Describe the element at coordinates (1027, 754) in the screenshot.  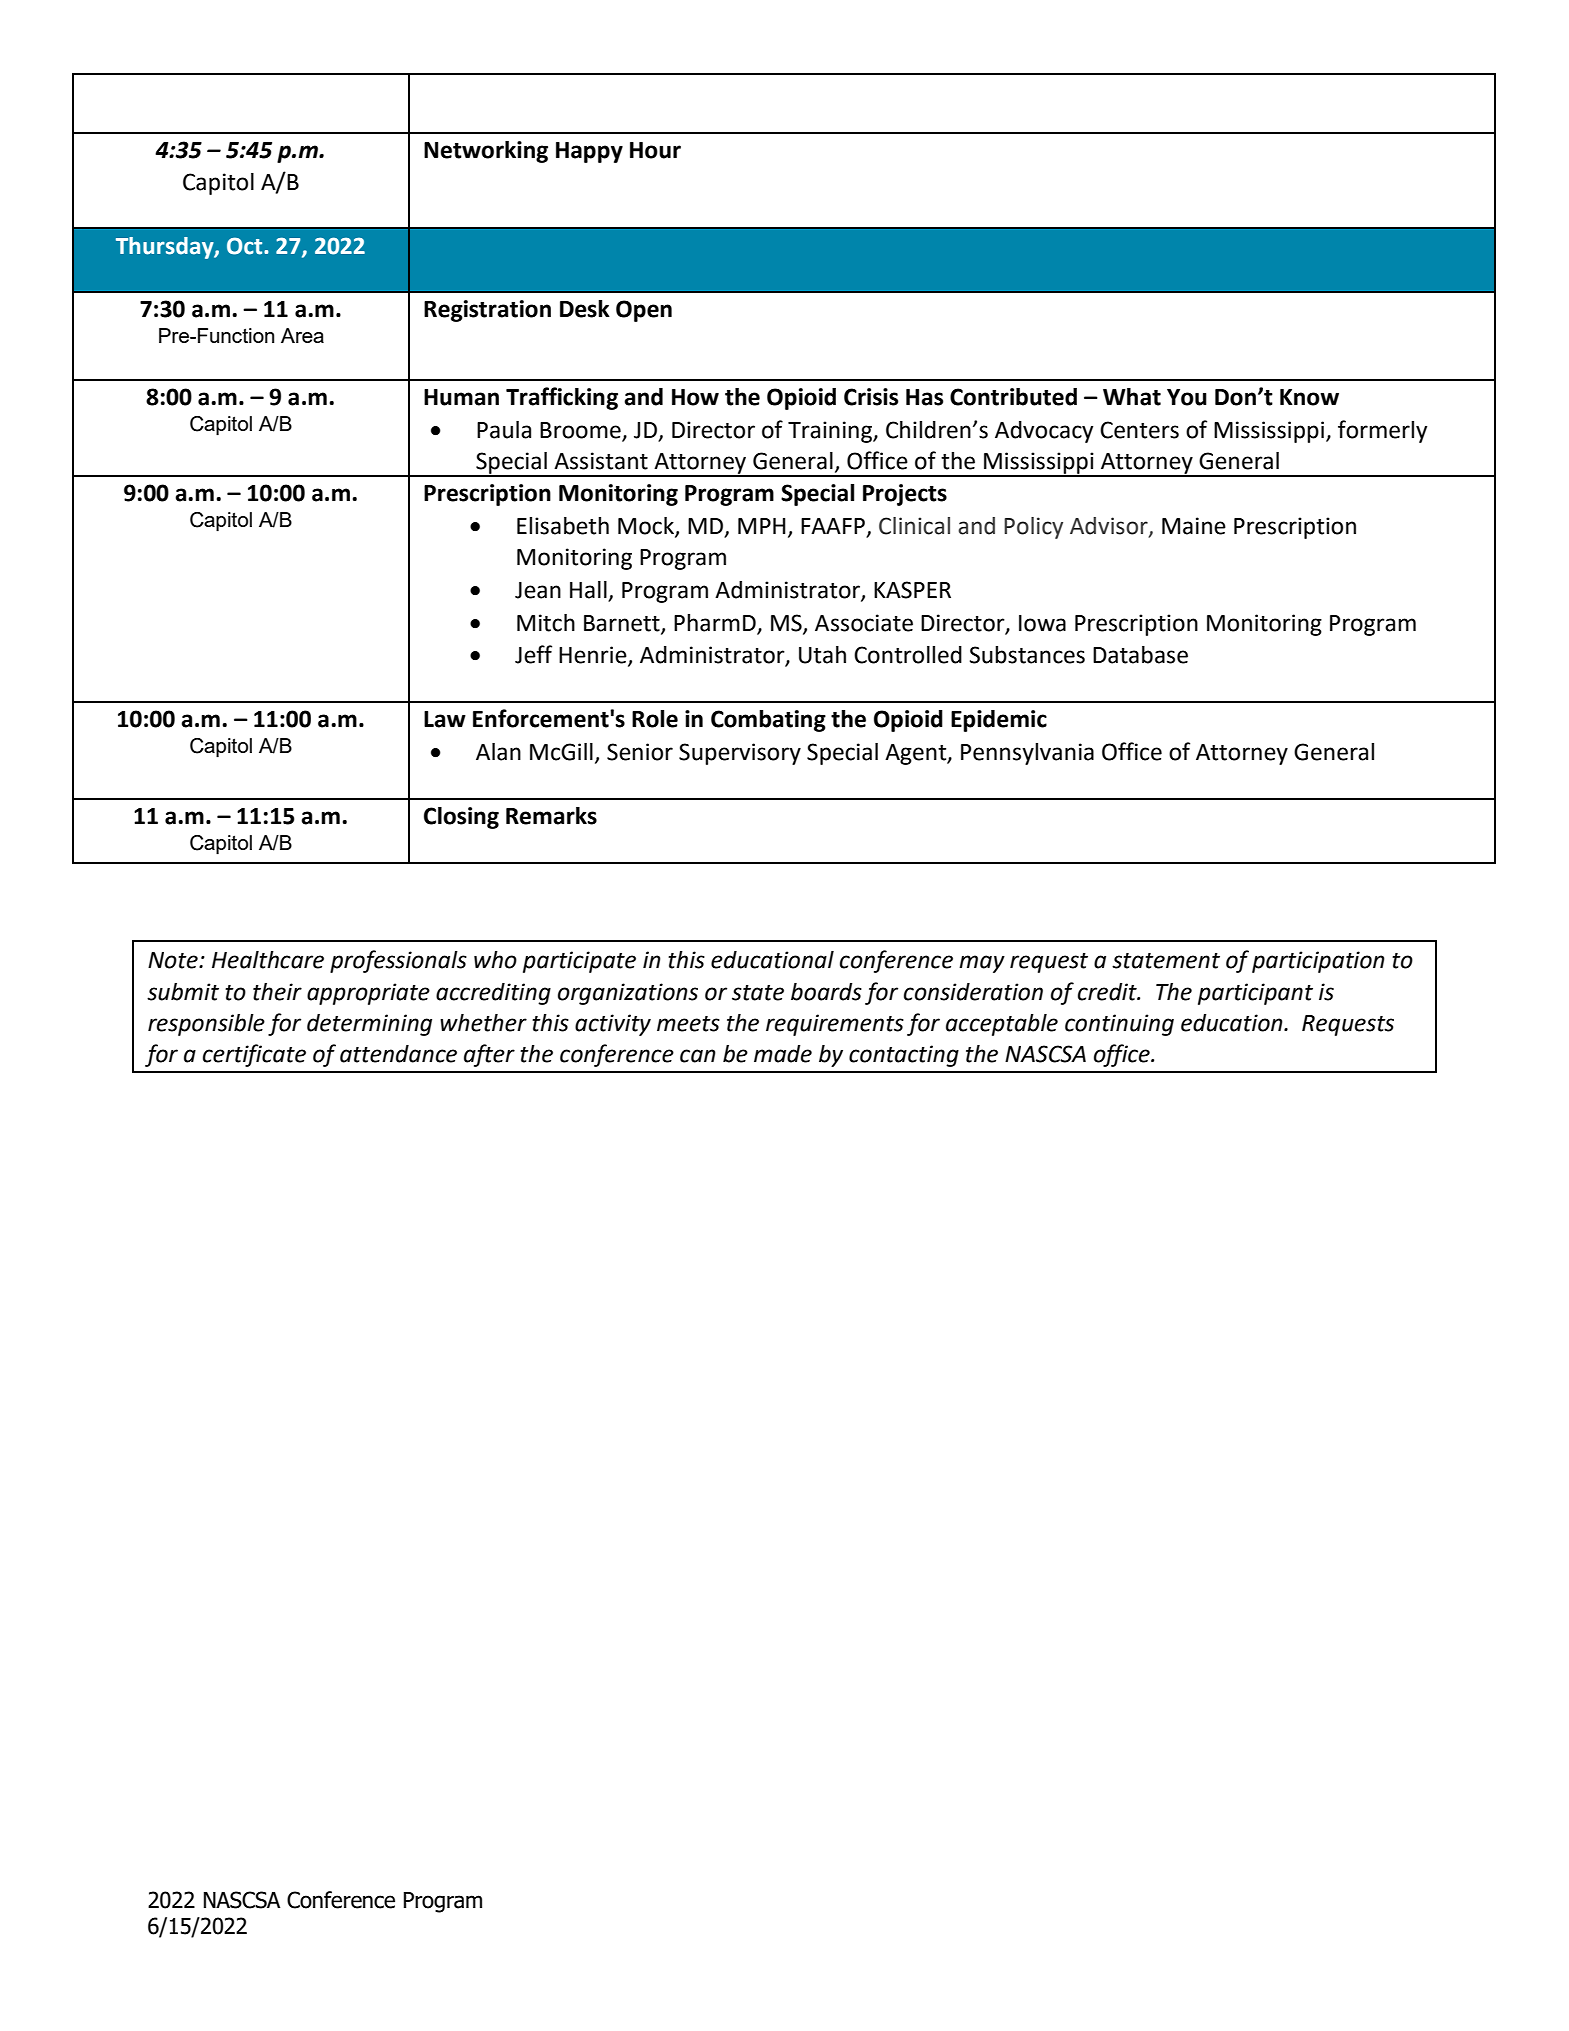
I see `Pennsylvania` at that location.
